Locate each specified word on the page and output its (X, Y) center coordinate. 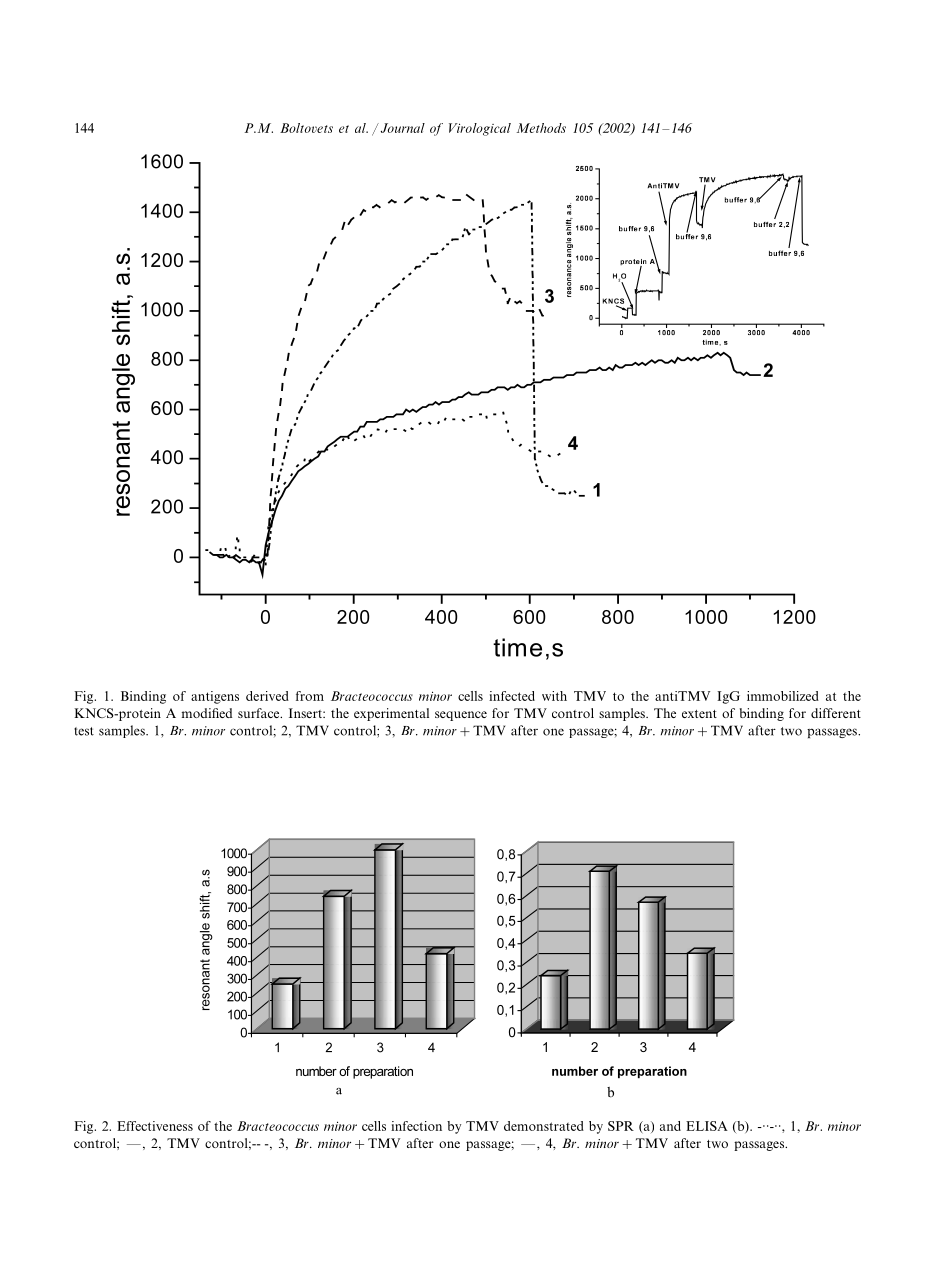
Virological (480, 129)
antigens (215, 697)
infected (512, 696)
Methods (541, 128)
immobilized (783, 696)
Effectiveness (155, 1126)
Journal (401, 128)
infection (416, 1126)
